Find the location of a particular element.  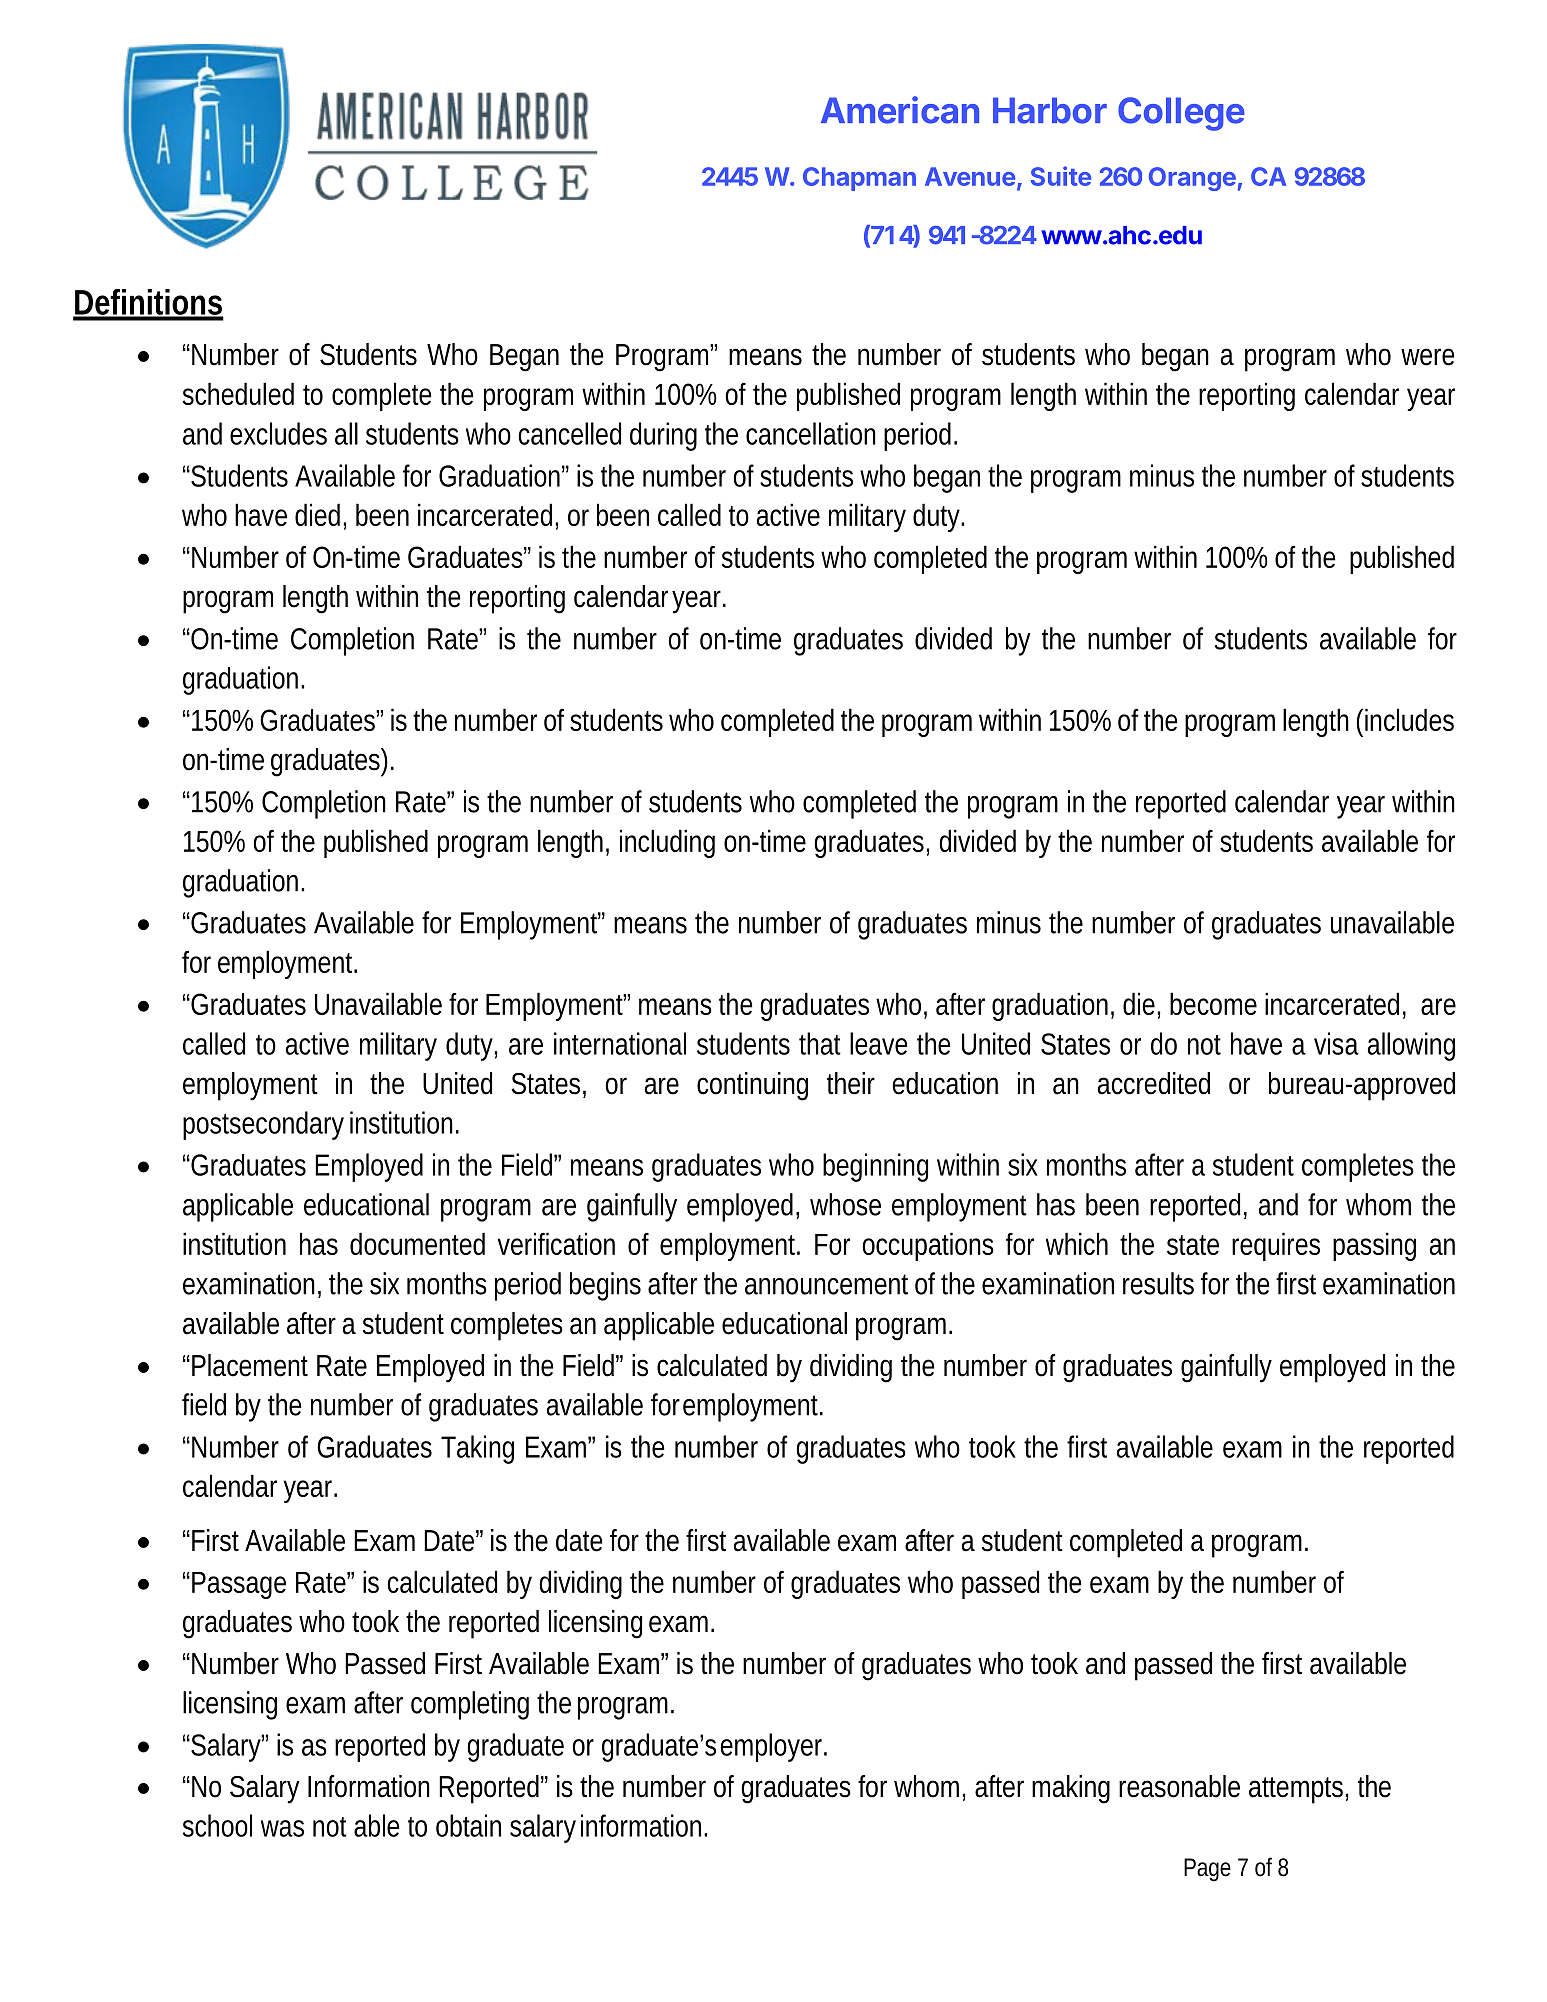

was is located at coordinates (282, 1828).
